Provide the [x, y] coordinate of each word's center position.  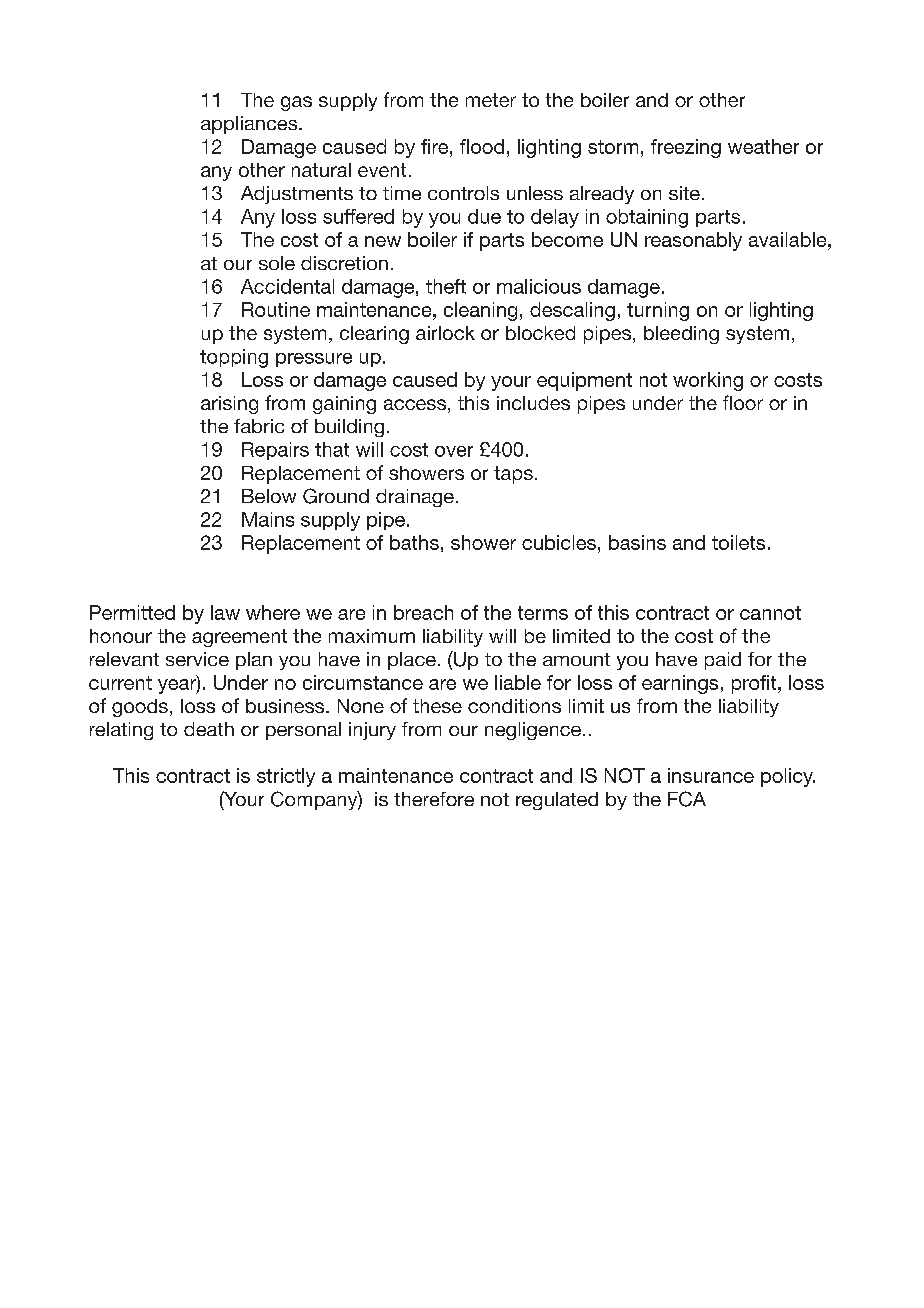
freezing [686, 148]
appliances [250, 125]
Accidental [287, 286]
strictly [286, 777]
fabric [259, 426]
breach [423, 612]
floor [743, 402]
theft [446, 286]
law [225, 612]
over [454, 451]
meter [491, 100]
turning [658, 311]
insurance [711, 775]
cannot [770, 613]
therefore [434, 799]
